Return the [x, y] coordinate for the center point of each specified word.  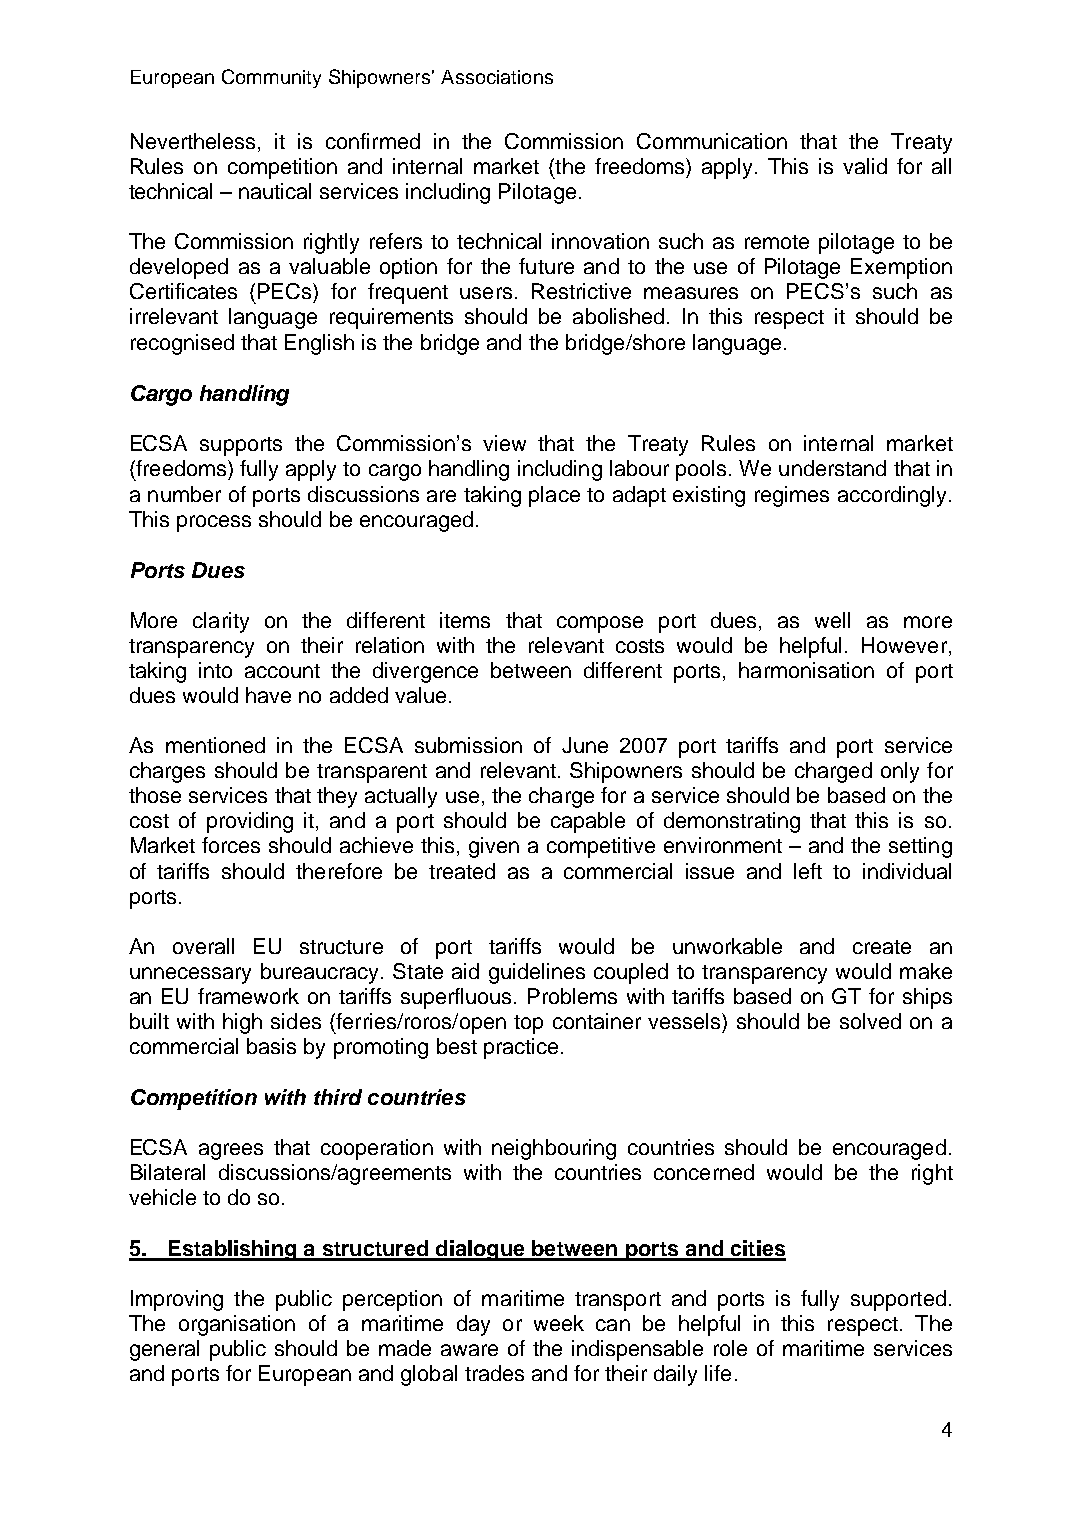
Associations [497, 77]
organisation [237, 1325]
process [214, 523]
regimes [792, 496]
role [730, 1348]
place [554, 496]
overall [203, 946]
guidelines [537, 973]
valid [865, 166]
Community [271, 78]
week [559, 1323]
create [882, 947]
